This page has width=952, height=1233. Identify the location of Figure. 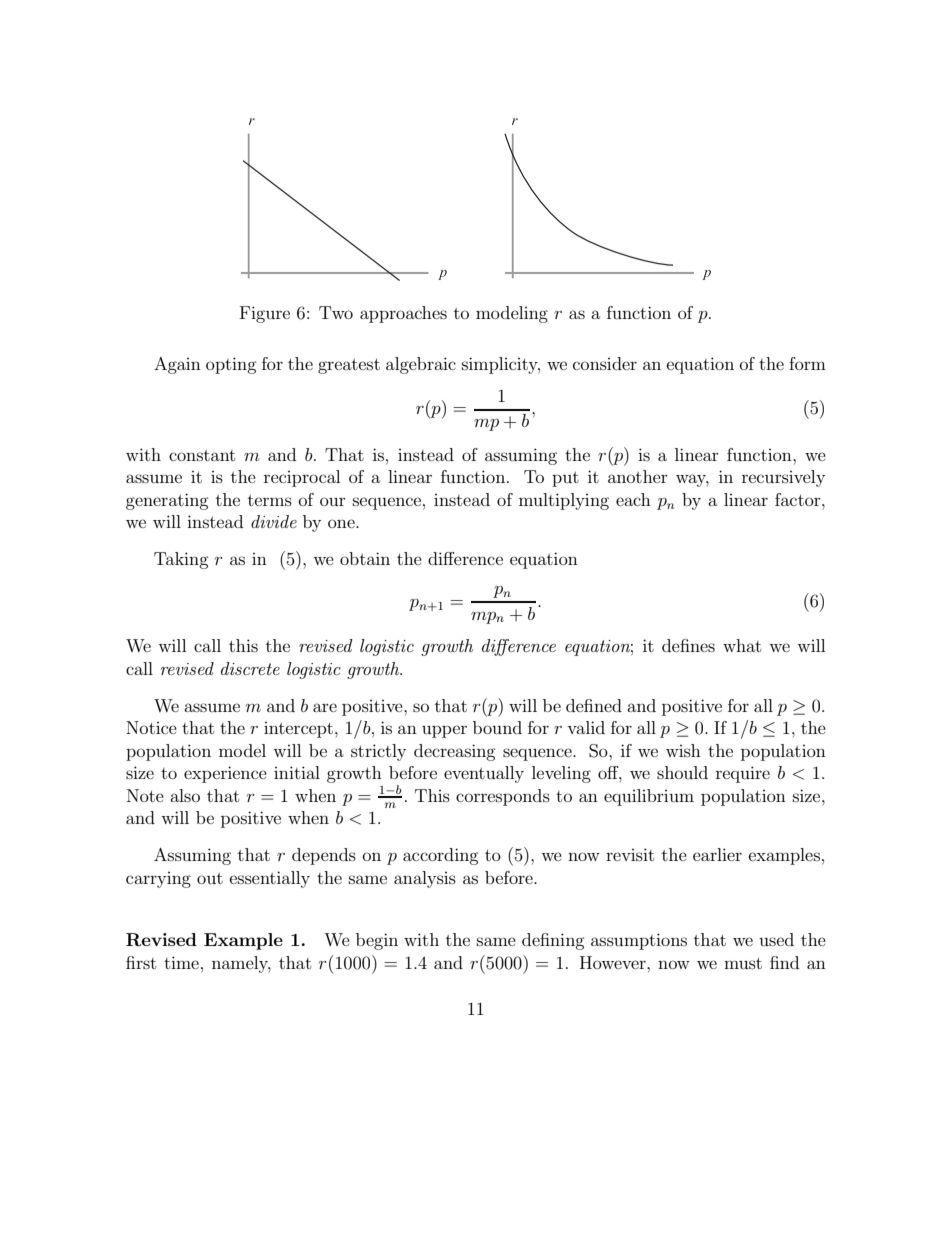
(265, 314).
